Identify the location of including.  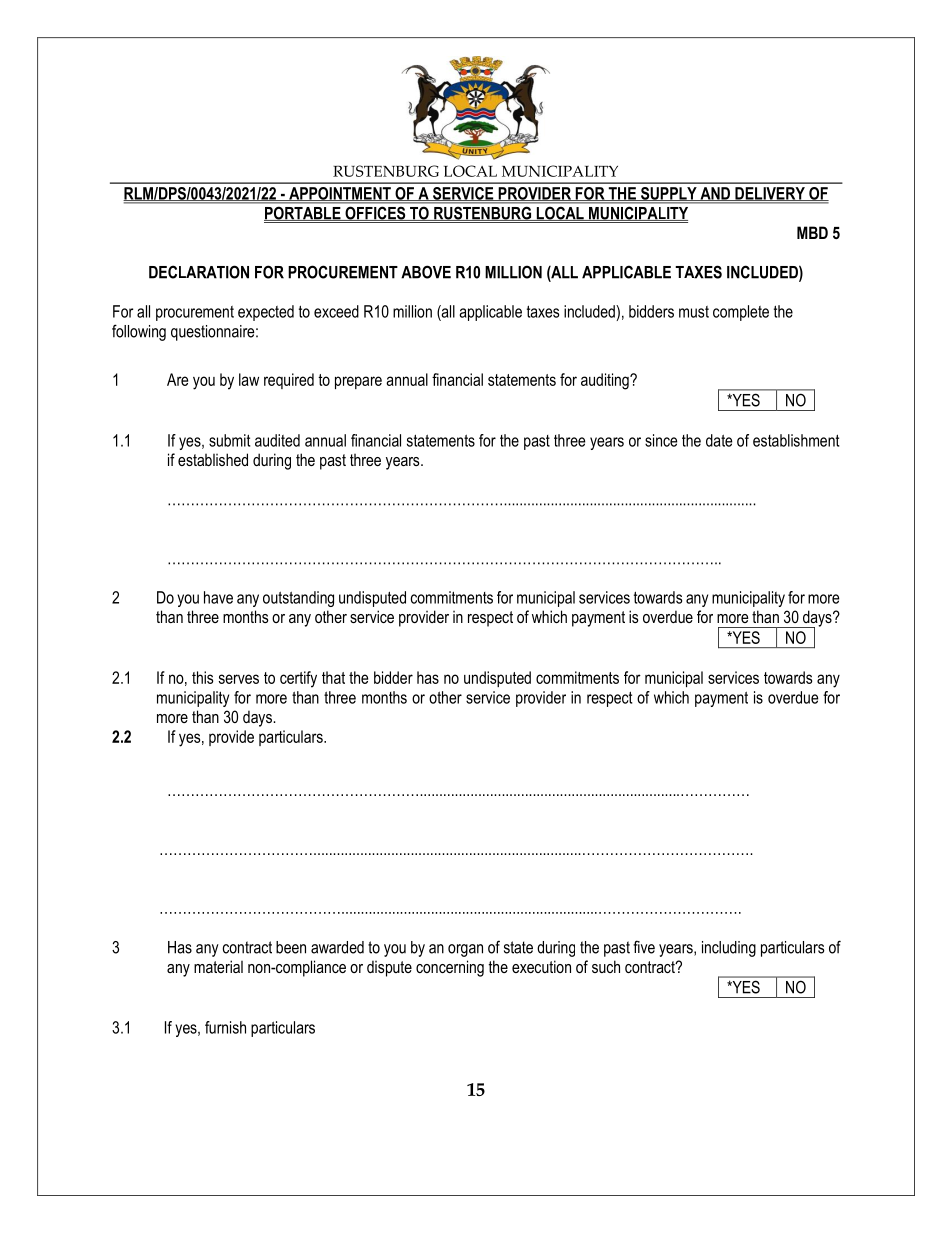
(729, 949).
